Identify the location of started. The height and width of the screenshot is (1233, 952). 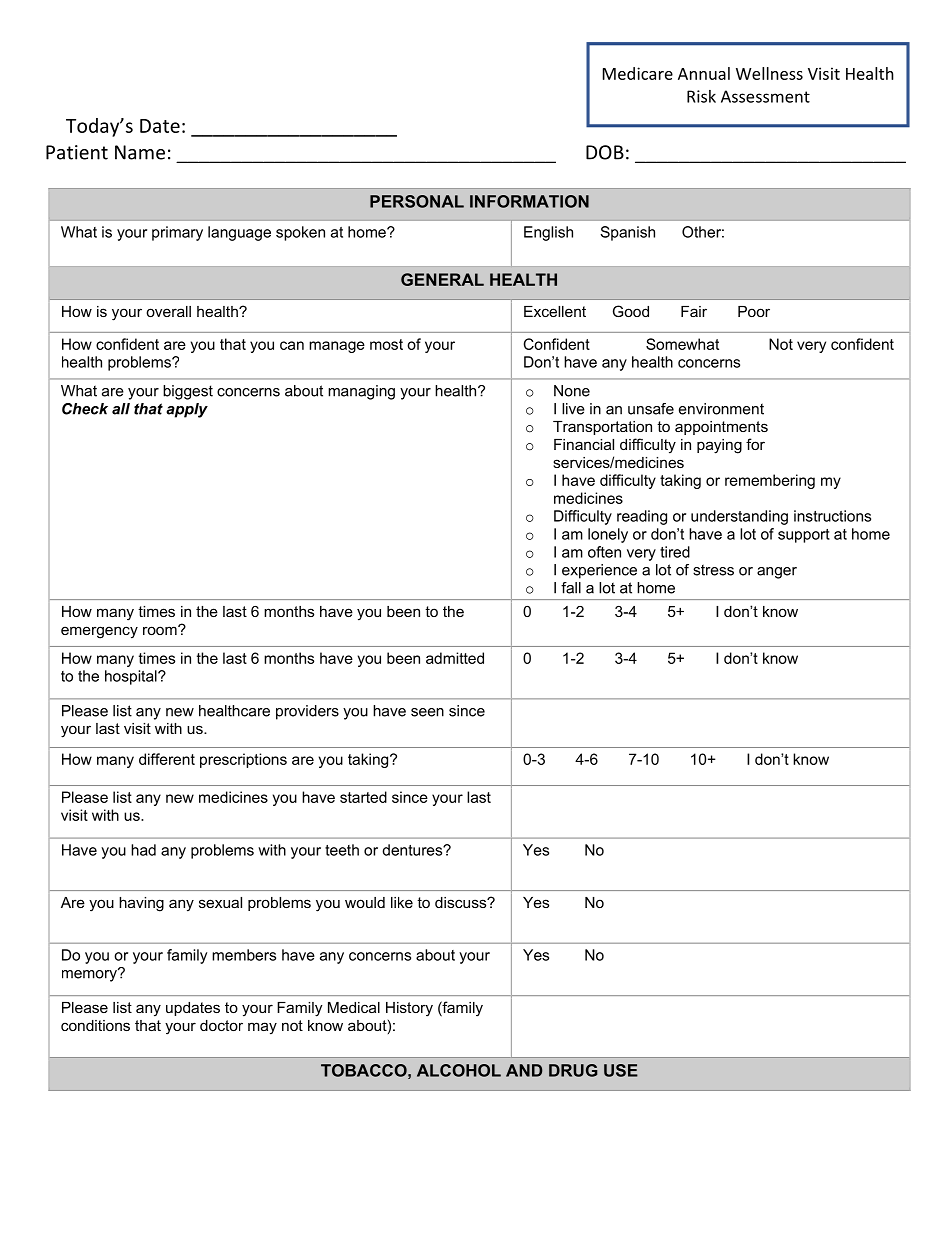
(363, 797).
